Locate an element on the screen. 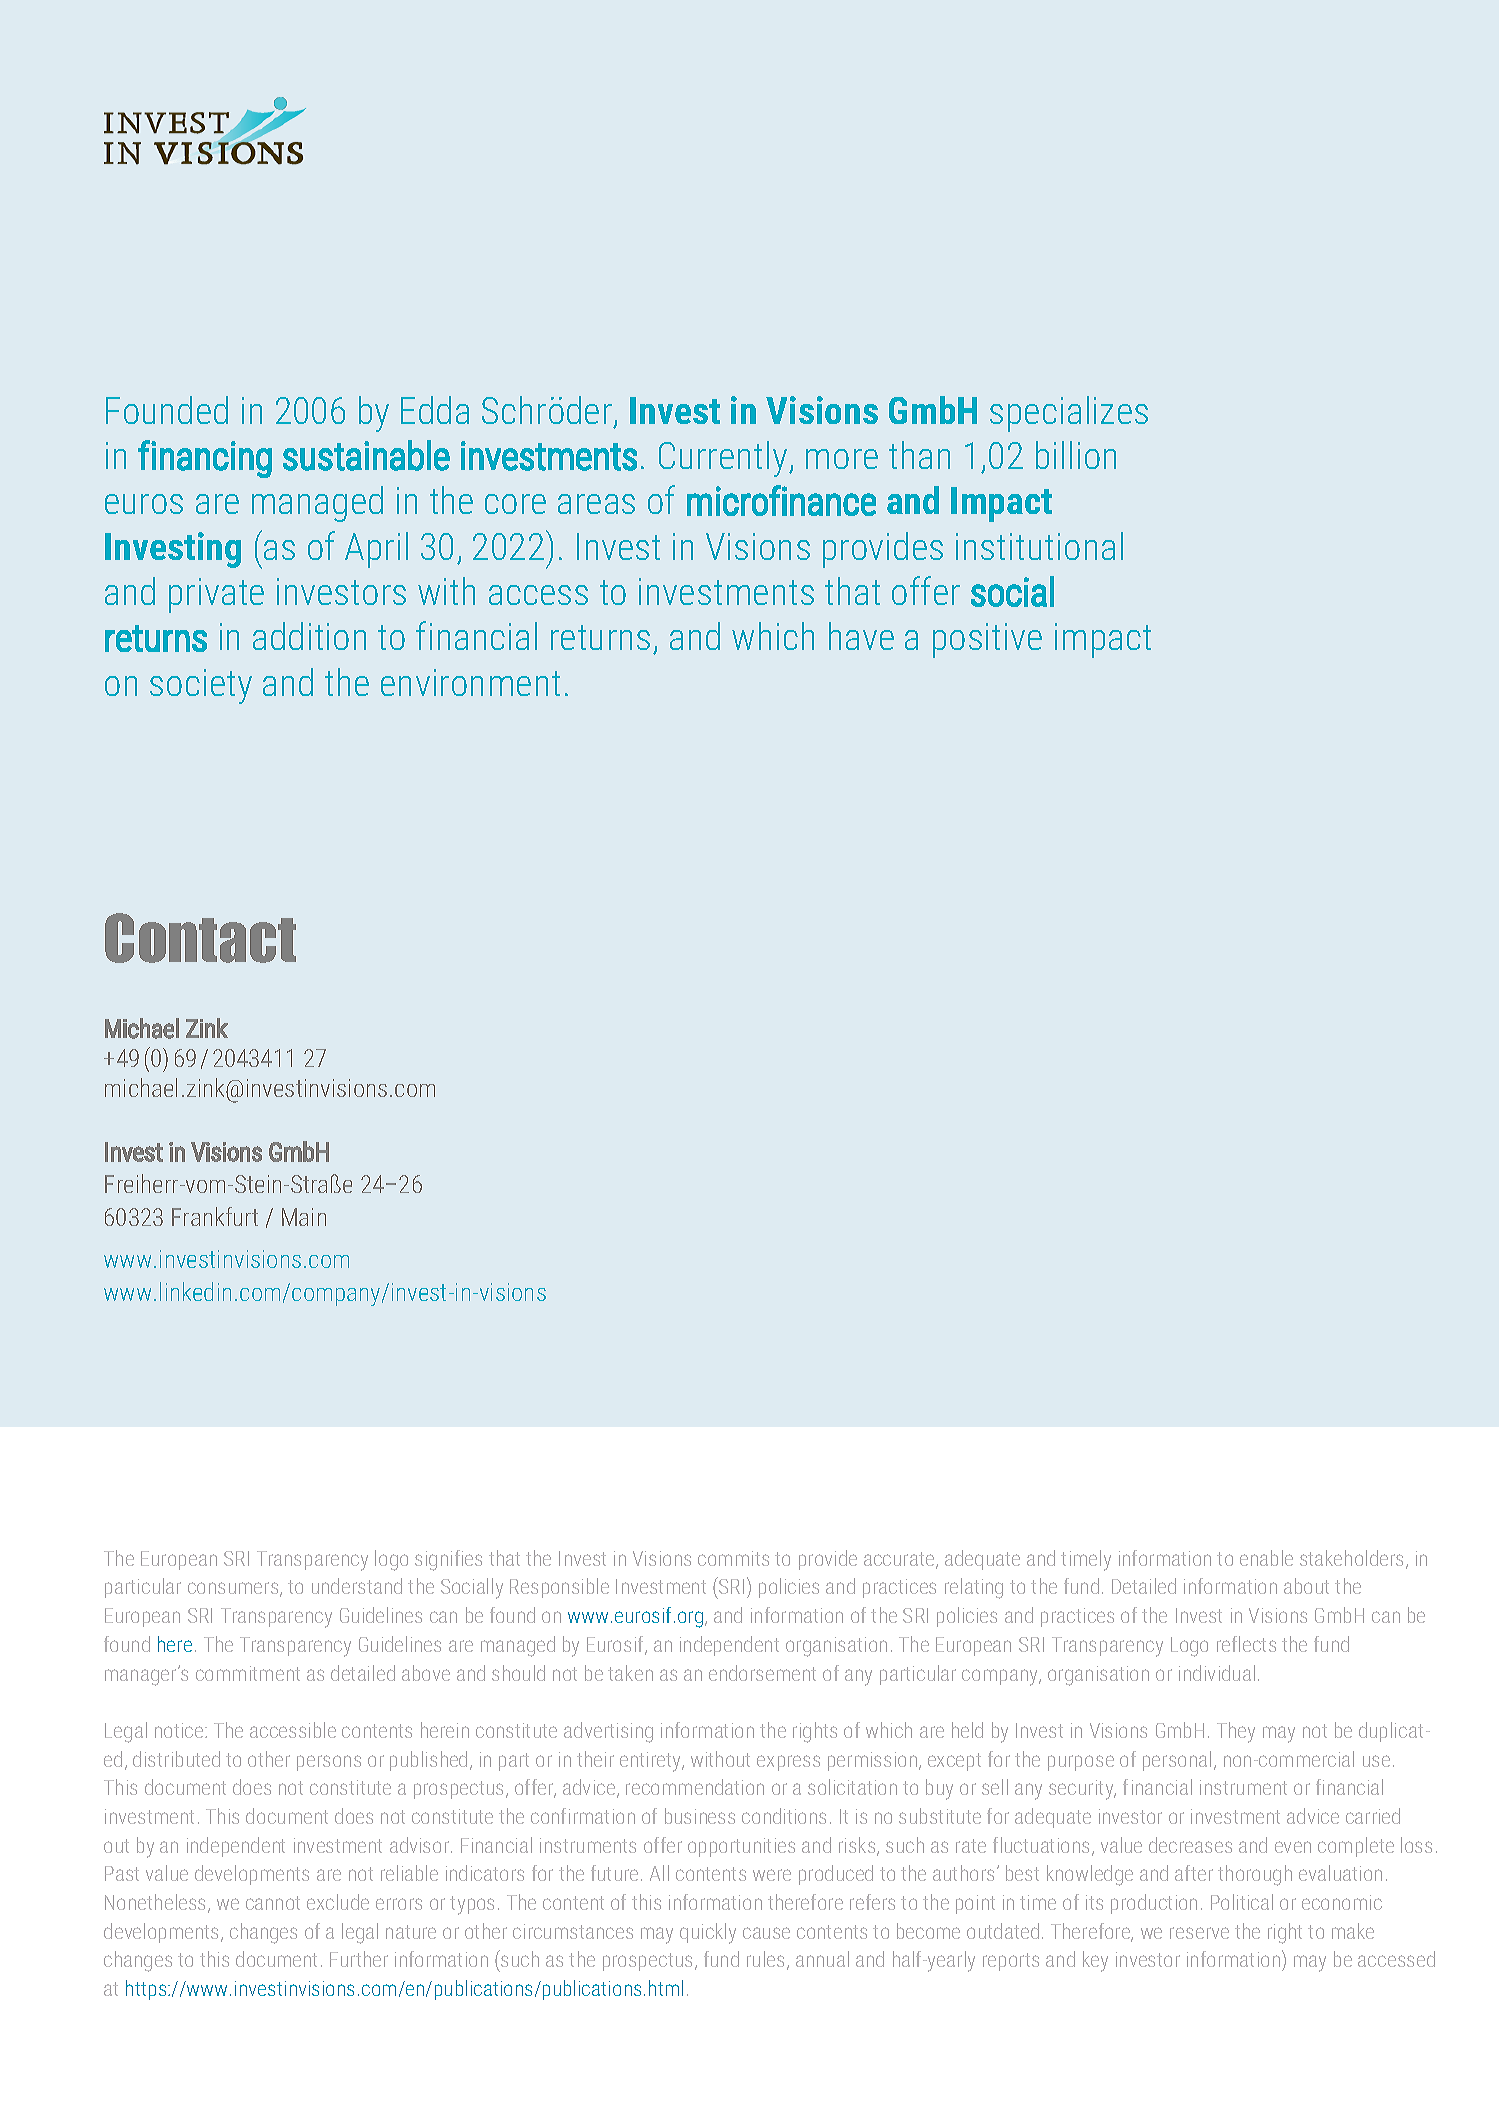  billion is located at coordinates (1076, 455).
